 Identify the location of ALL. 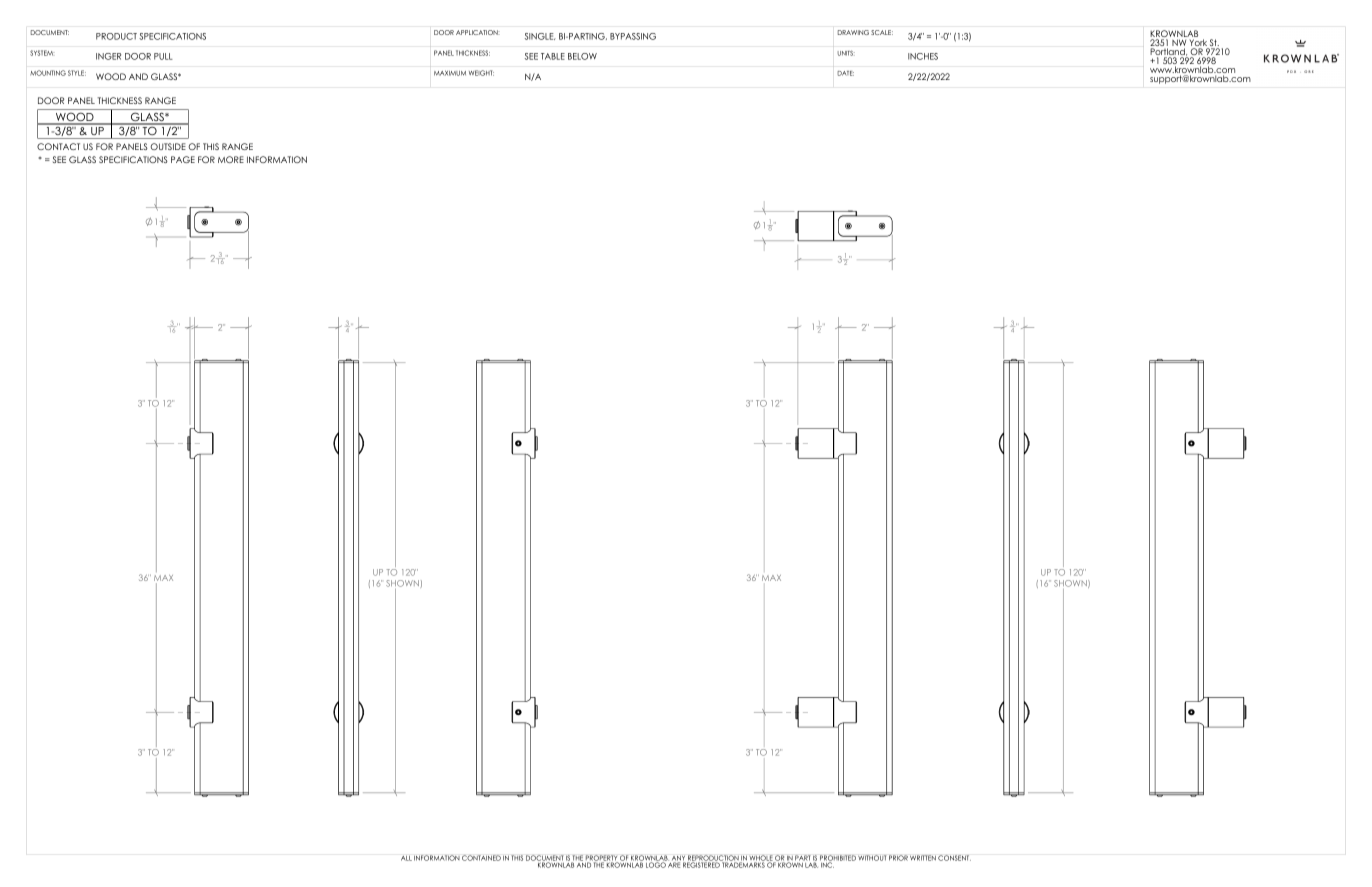
(406, 858).
